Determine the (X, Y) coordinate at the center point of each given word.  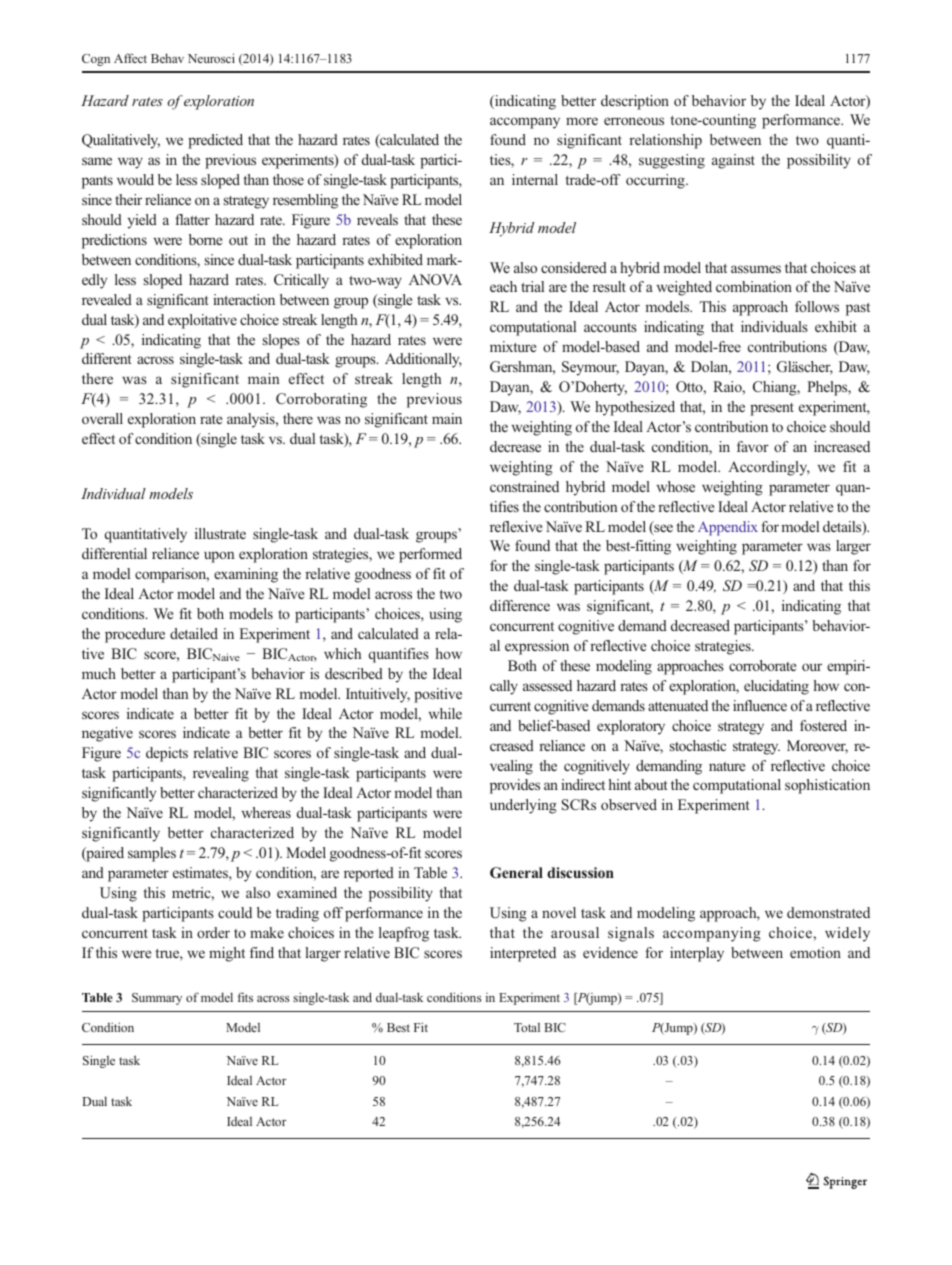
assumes (756, 269)
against (733, 161)
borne (205, 239)
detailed (194, 633)
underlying (523, 806)
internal (535, 179)
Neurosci (211, 58)
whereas (266, 812)
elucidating (776, 687)
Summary (157, 999)
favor (753, 446)
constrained (524, 486)
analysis (252, 420)
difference (520, 605)
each (503, 286)
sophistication (827, 786)
